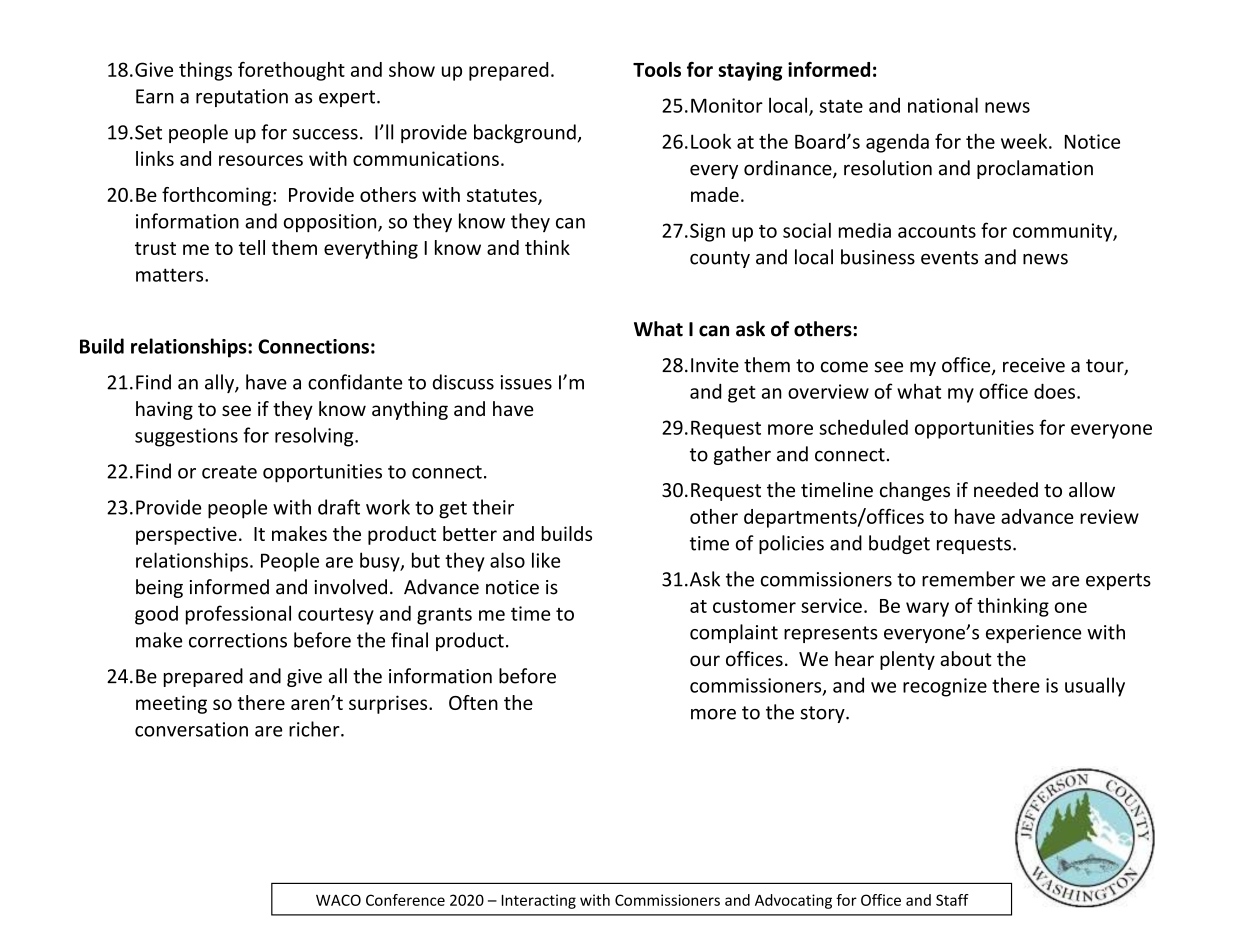 The width and height of the image is (1233, 952). Describe the element at coordinates (338, 900) in the image. I see `WACO` at that location.
